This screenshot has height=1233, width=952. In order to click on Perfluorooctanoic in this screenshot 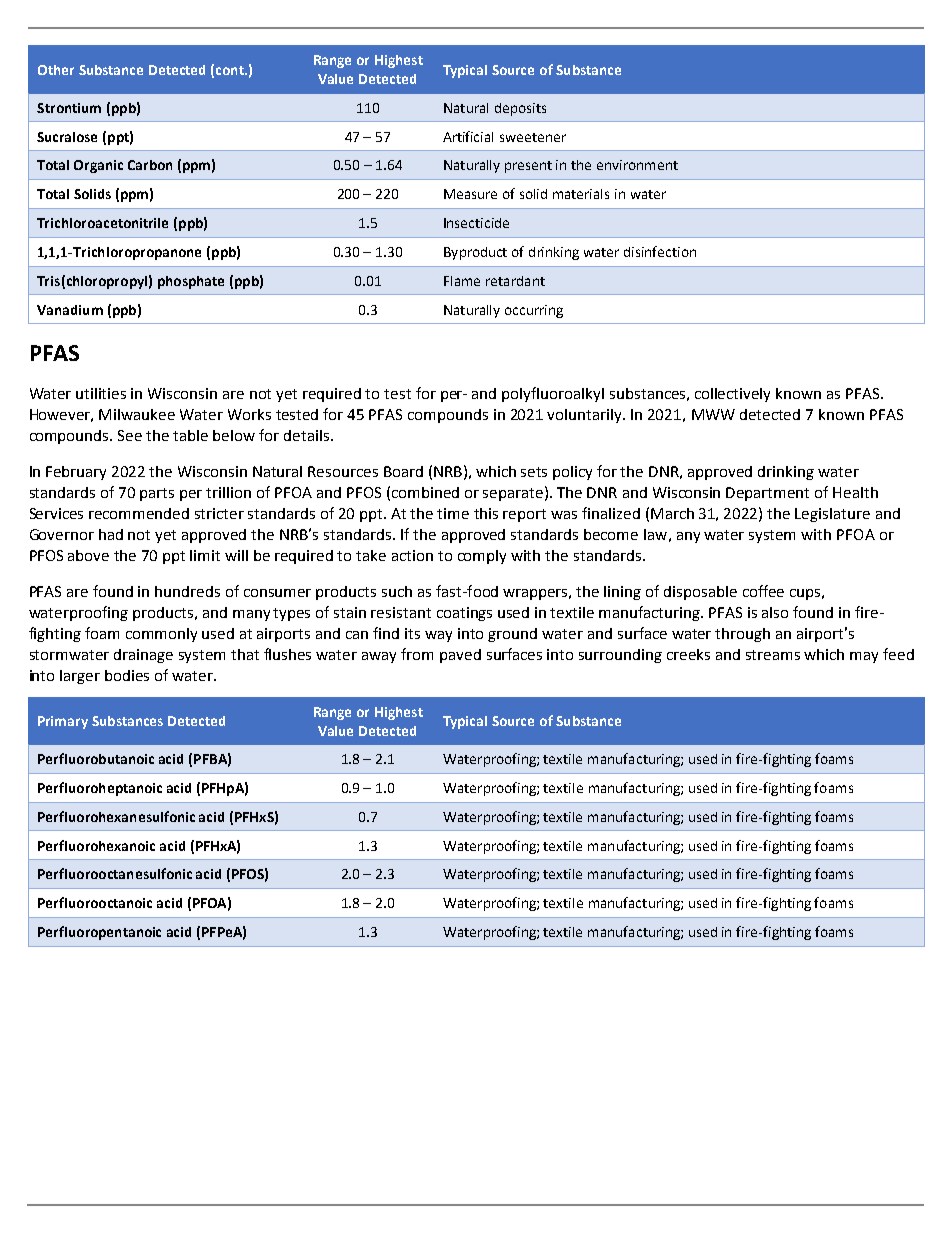, I will do `click(95, 902)`.
